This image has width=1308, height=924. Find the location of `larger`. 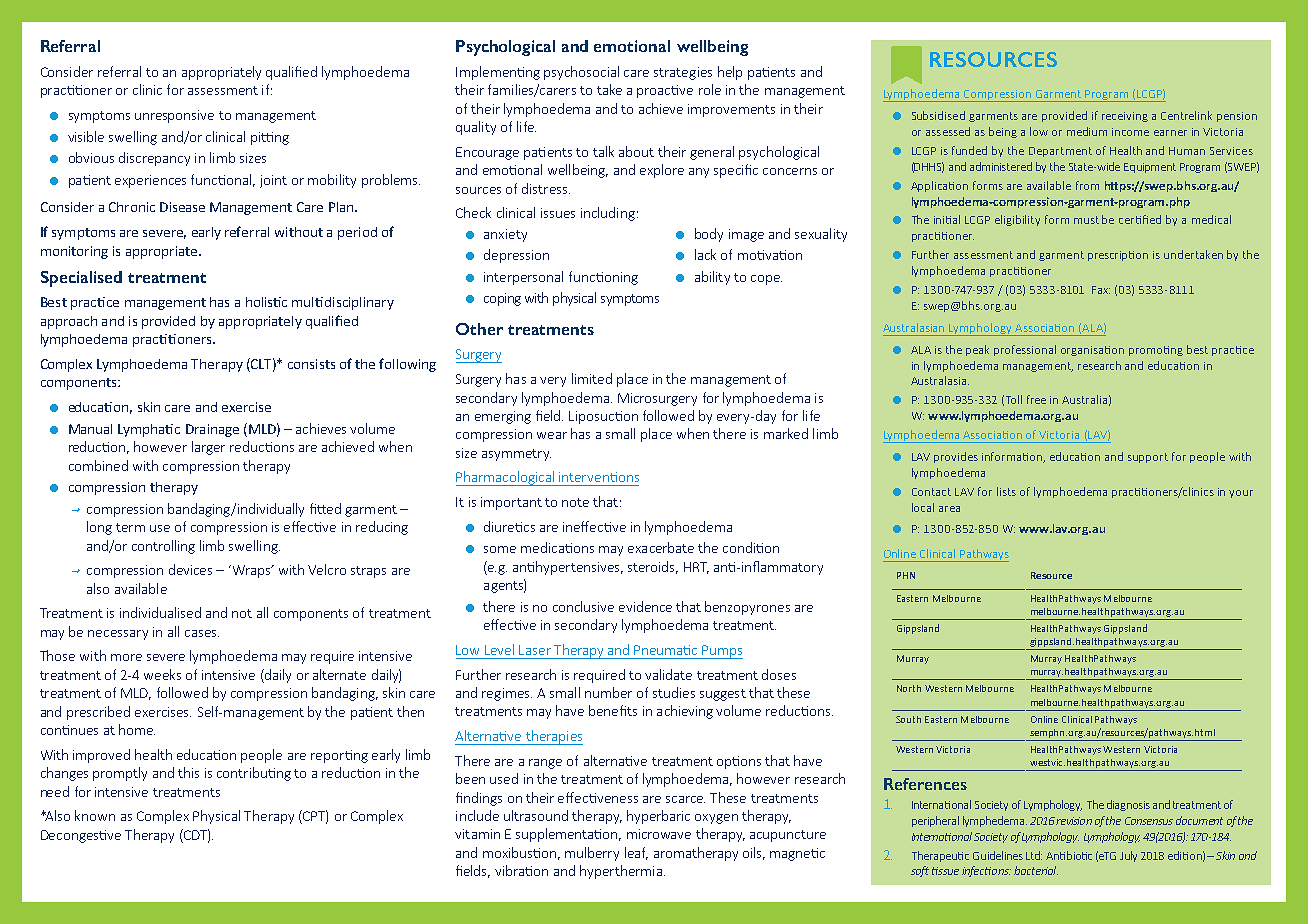

larger is located at coordinates (208, 448).
